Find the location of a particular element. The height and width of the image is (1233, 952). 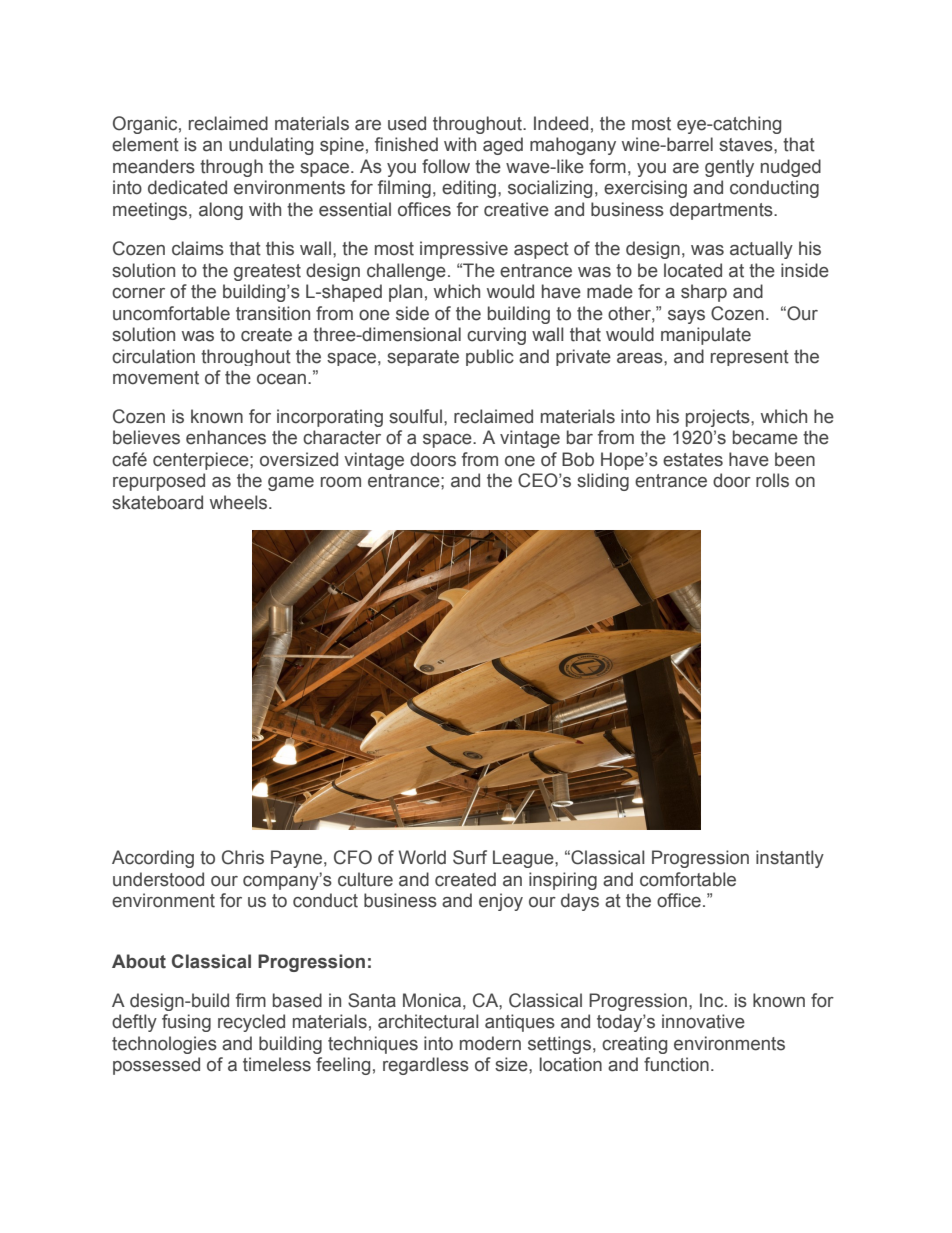

enhances is located at coordinates (226, 437).
